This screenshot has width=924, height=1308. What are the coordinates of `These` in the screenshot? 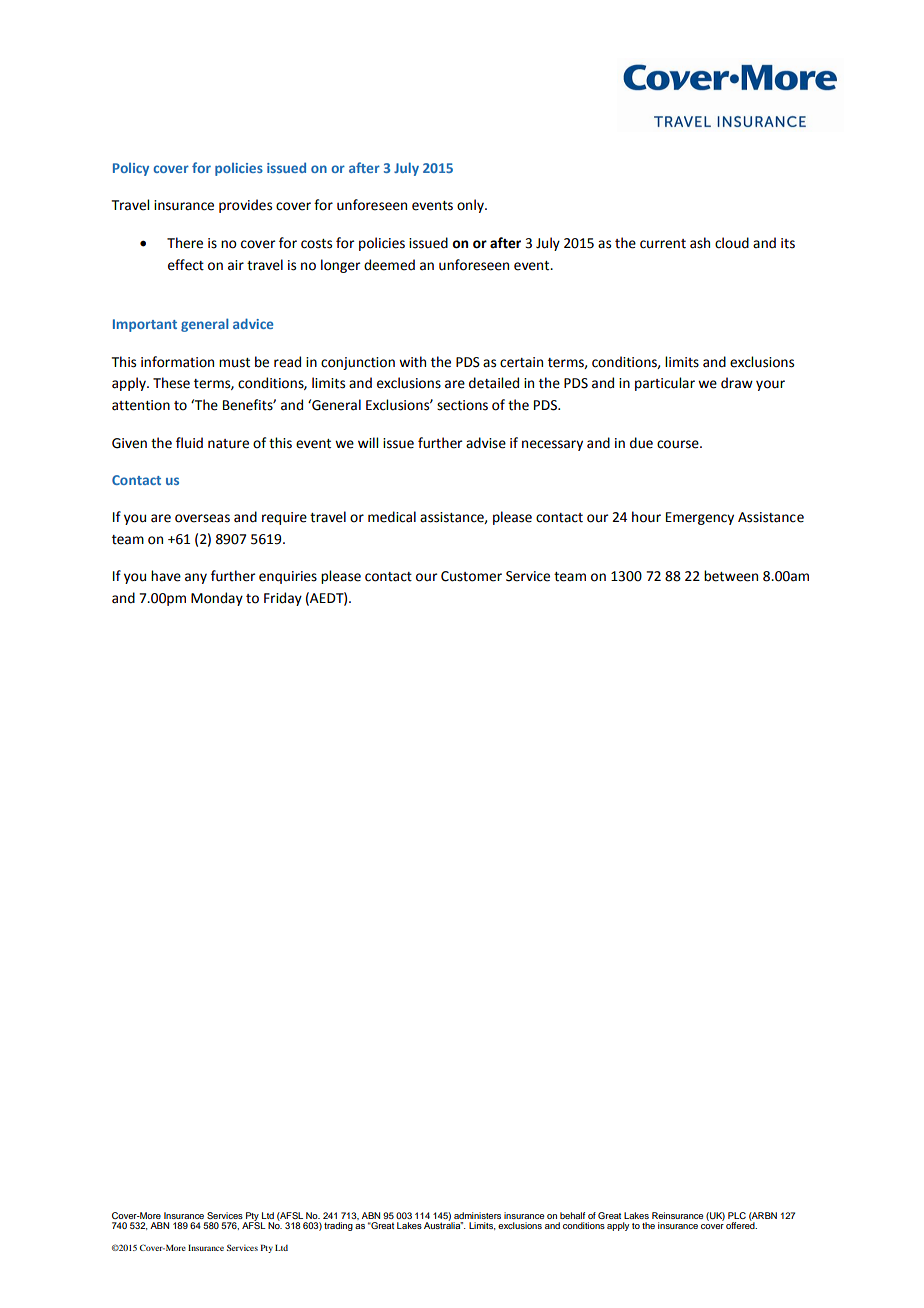 It's located at (171, 383).
